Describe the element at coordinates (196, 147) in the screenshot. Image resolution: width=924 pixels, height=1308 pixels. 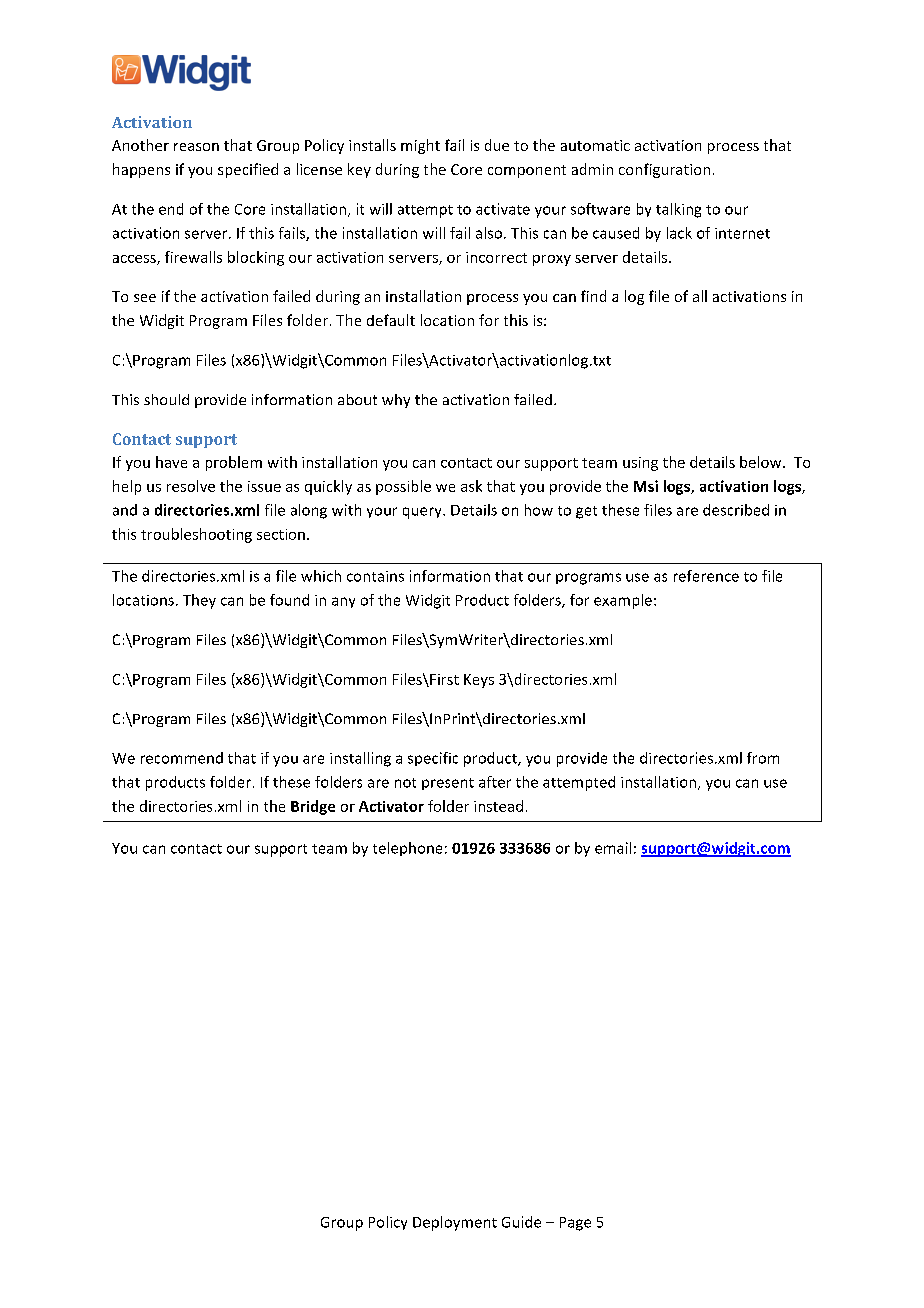
I see `reason` at that location.
